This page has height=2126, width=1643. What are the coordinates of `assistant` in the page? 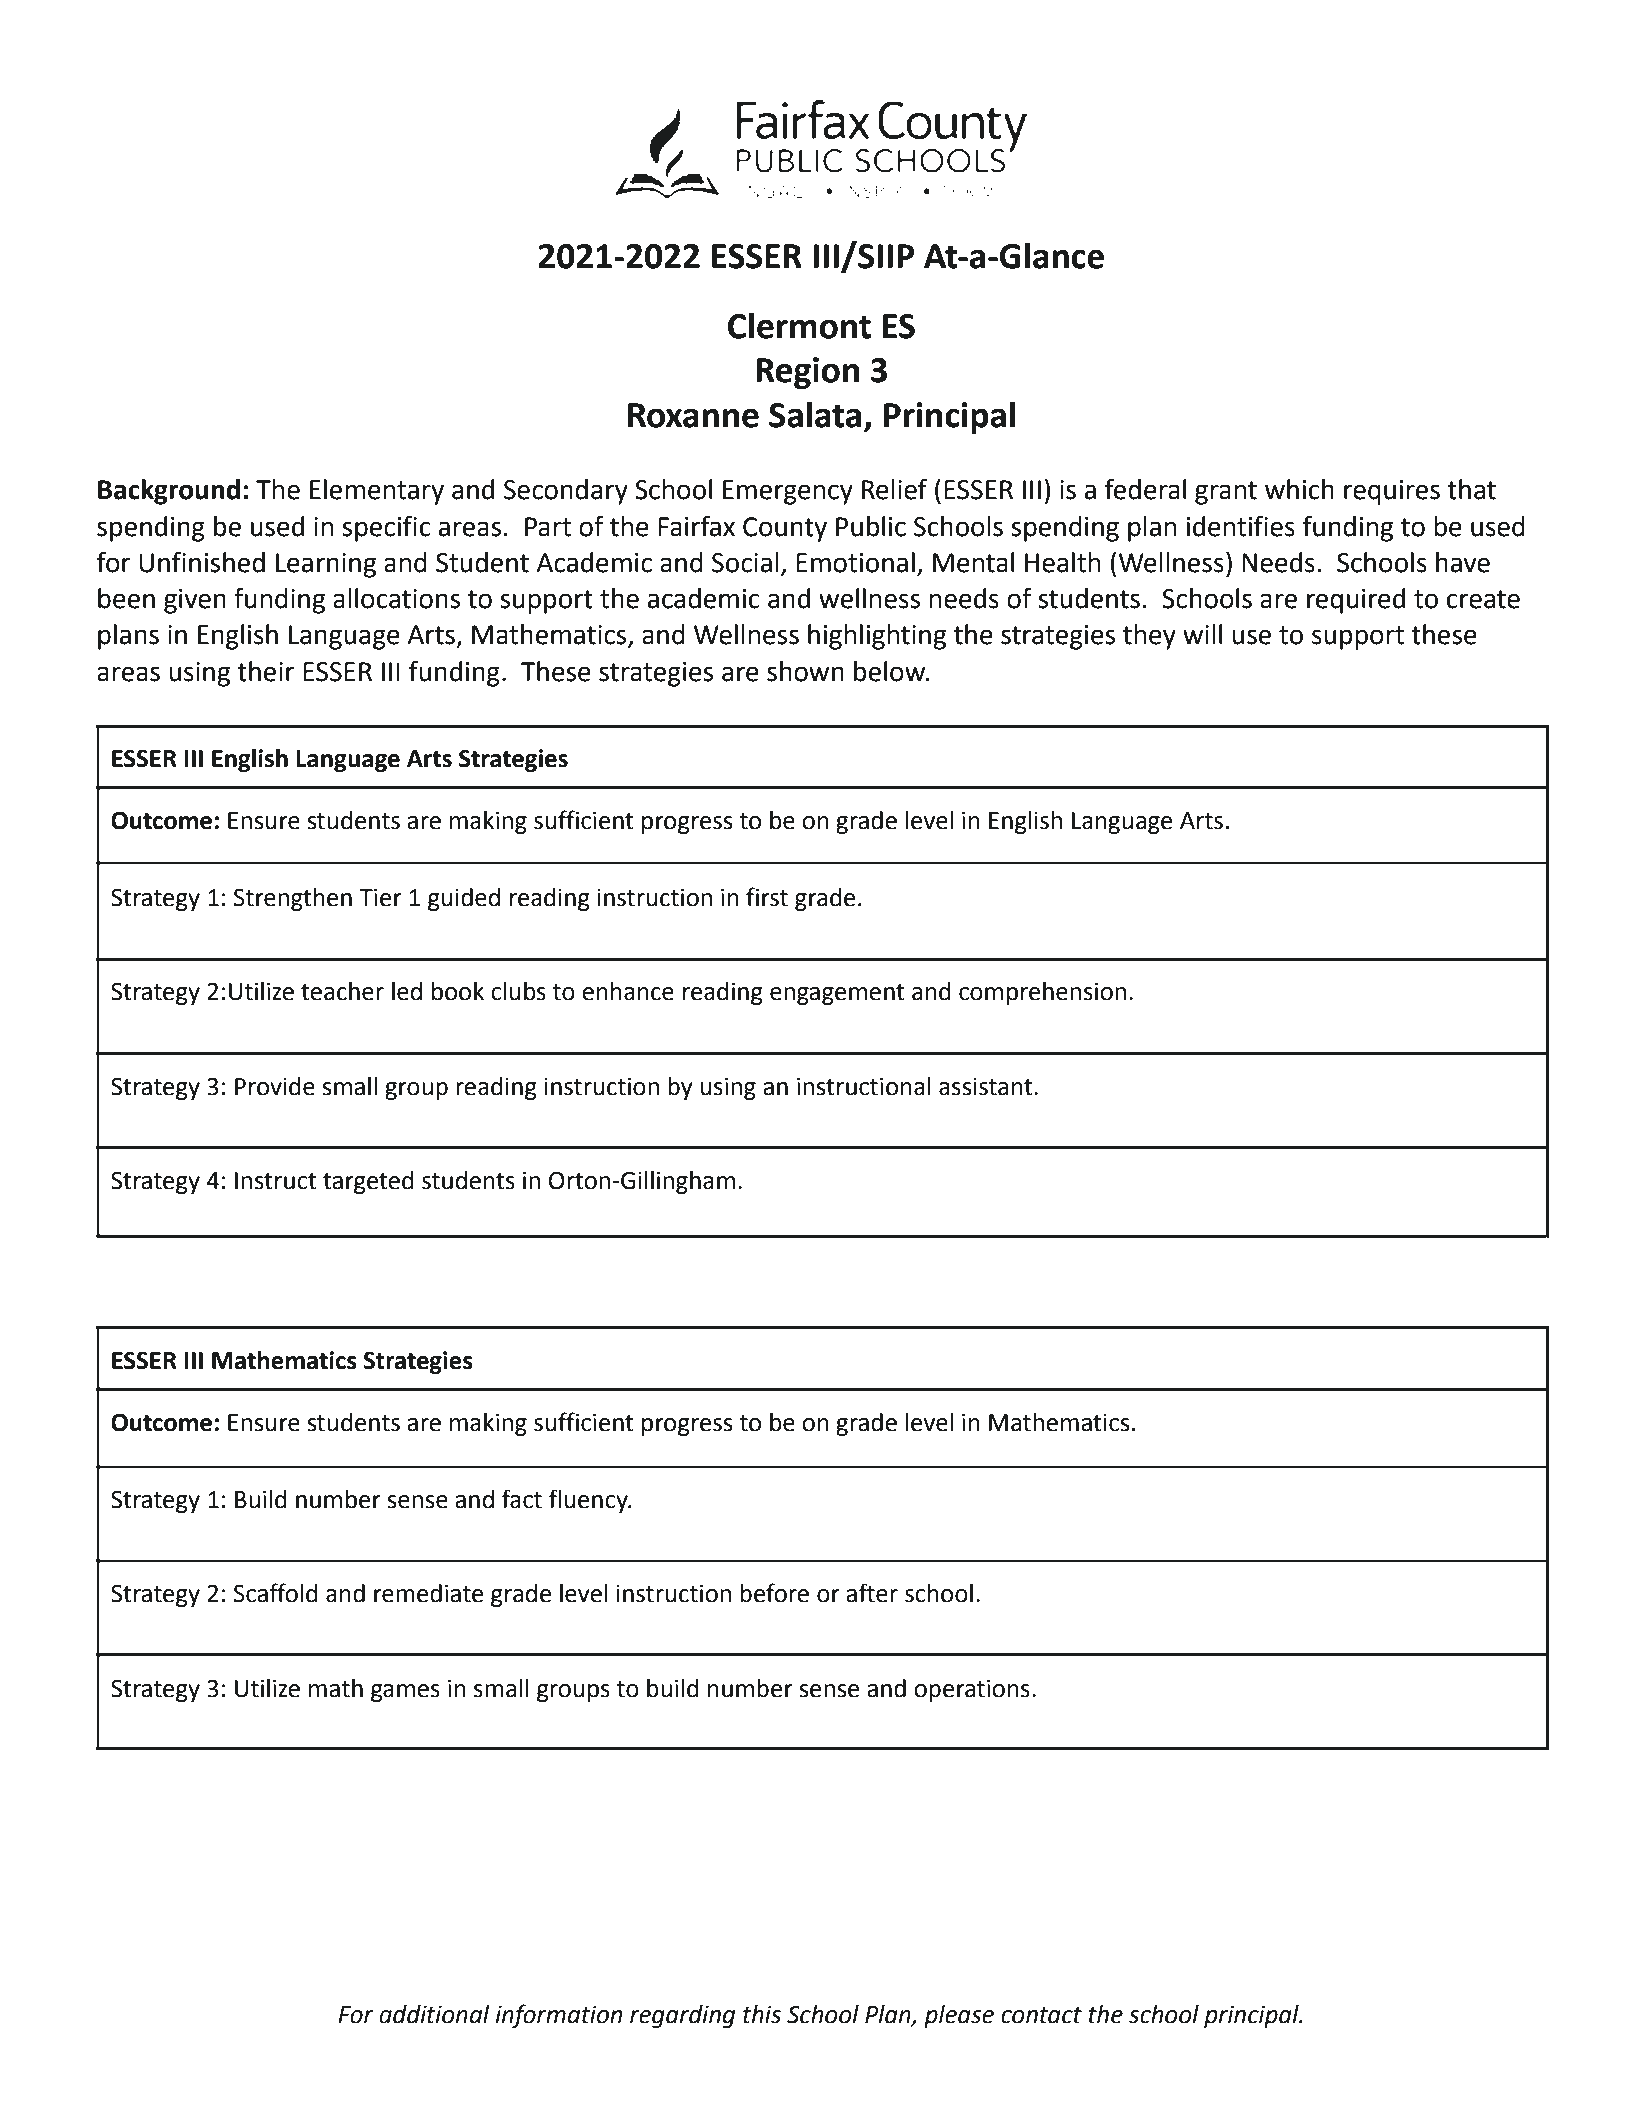 It's located at (987, 1087).
